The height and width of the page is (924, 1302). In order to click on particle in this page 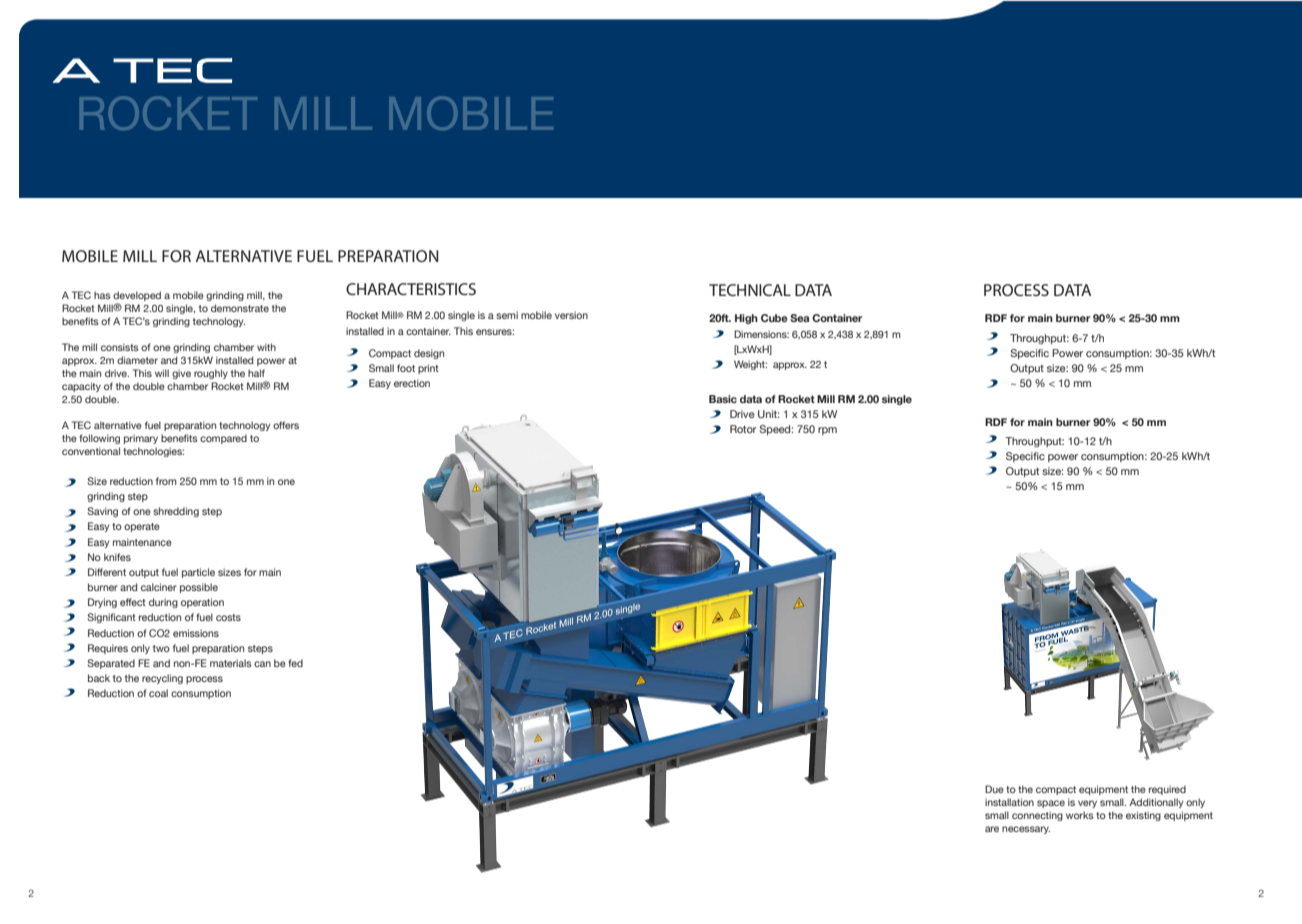, I will do `click(198, 573)`.
